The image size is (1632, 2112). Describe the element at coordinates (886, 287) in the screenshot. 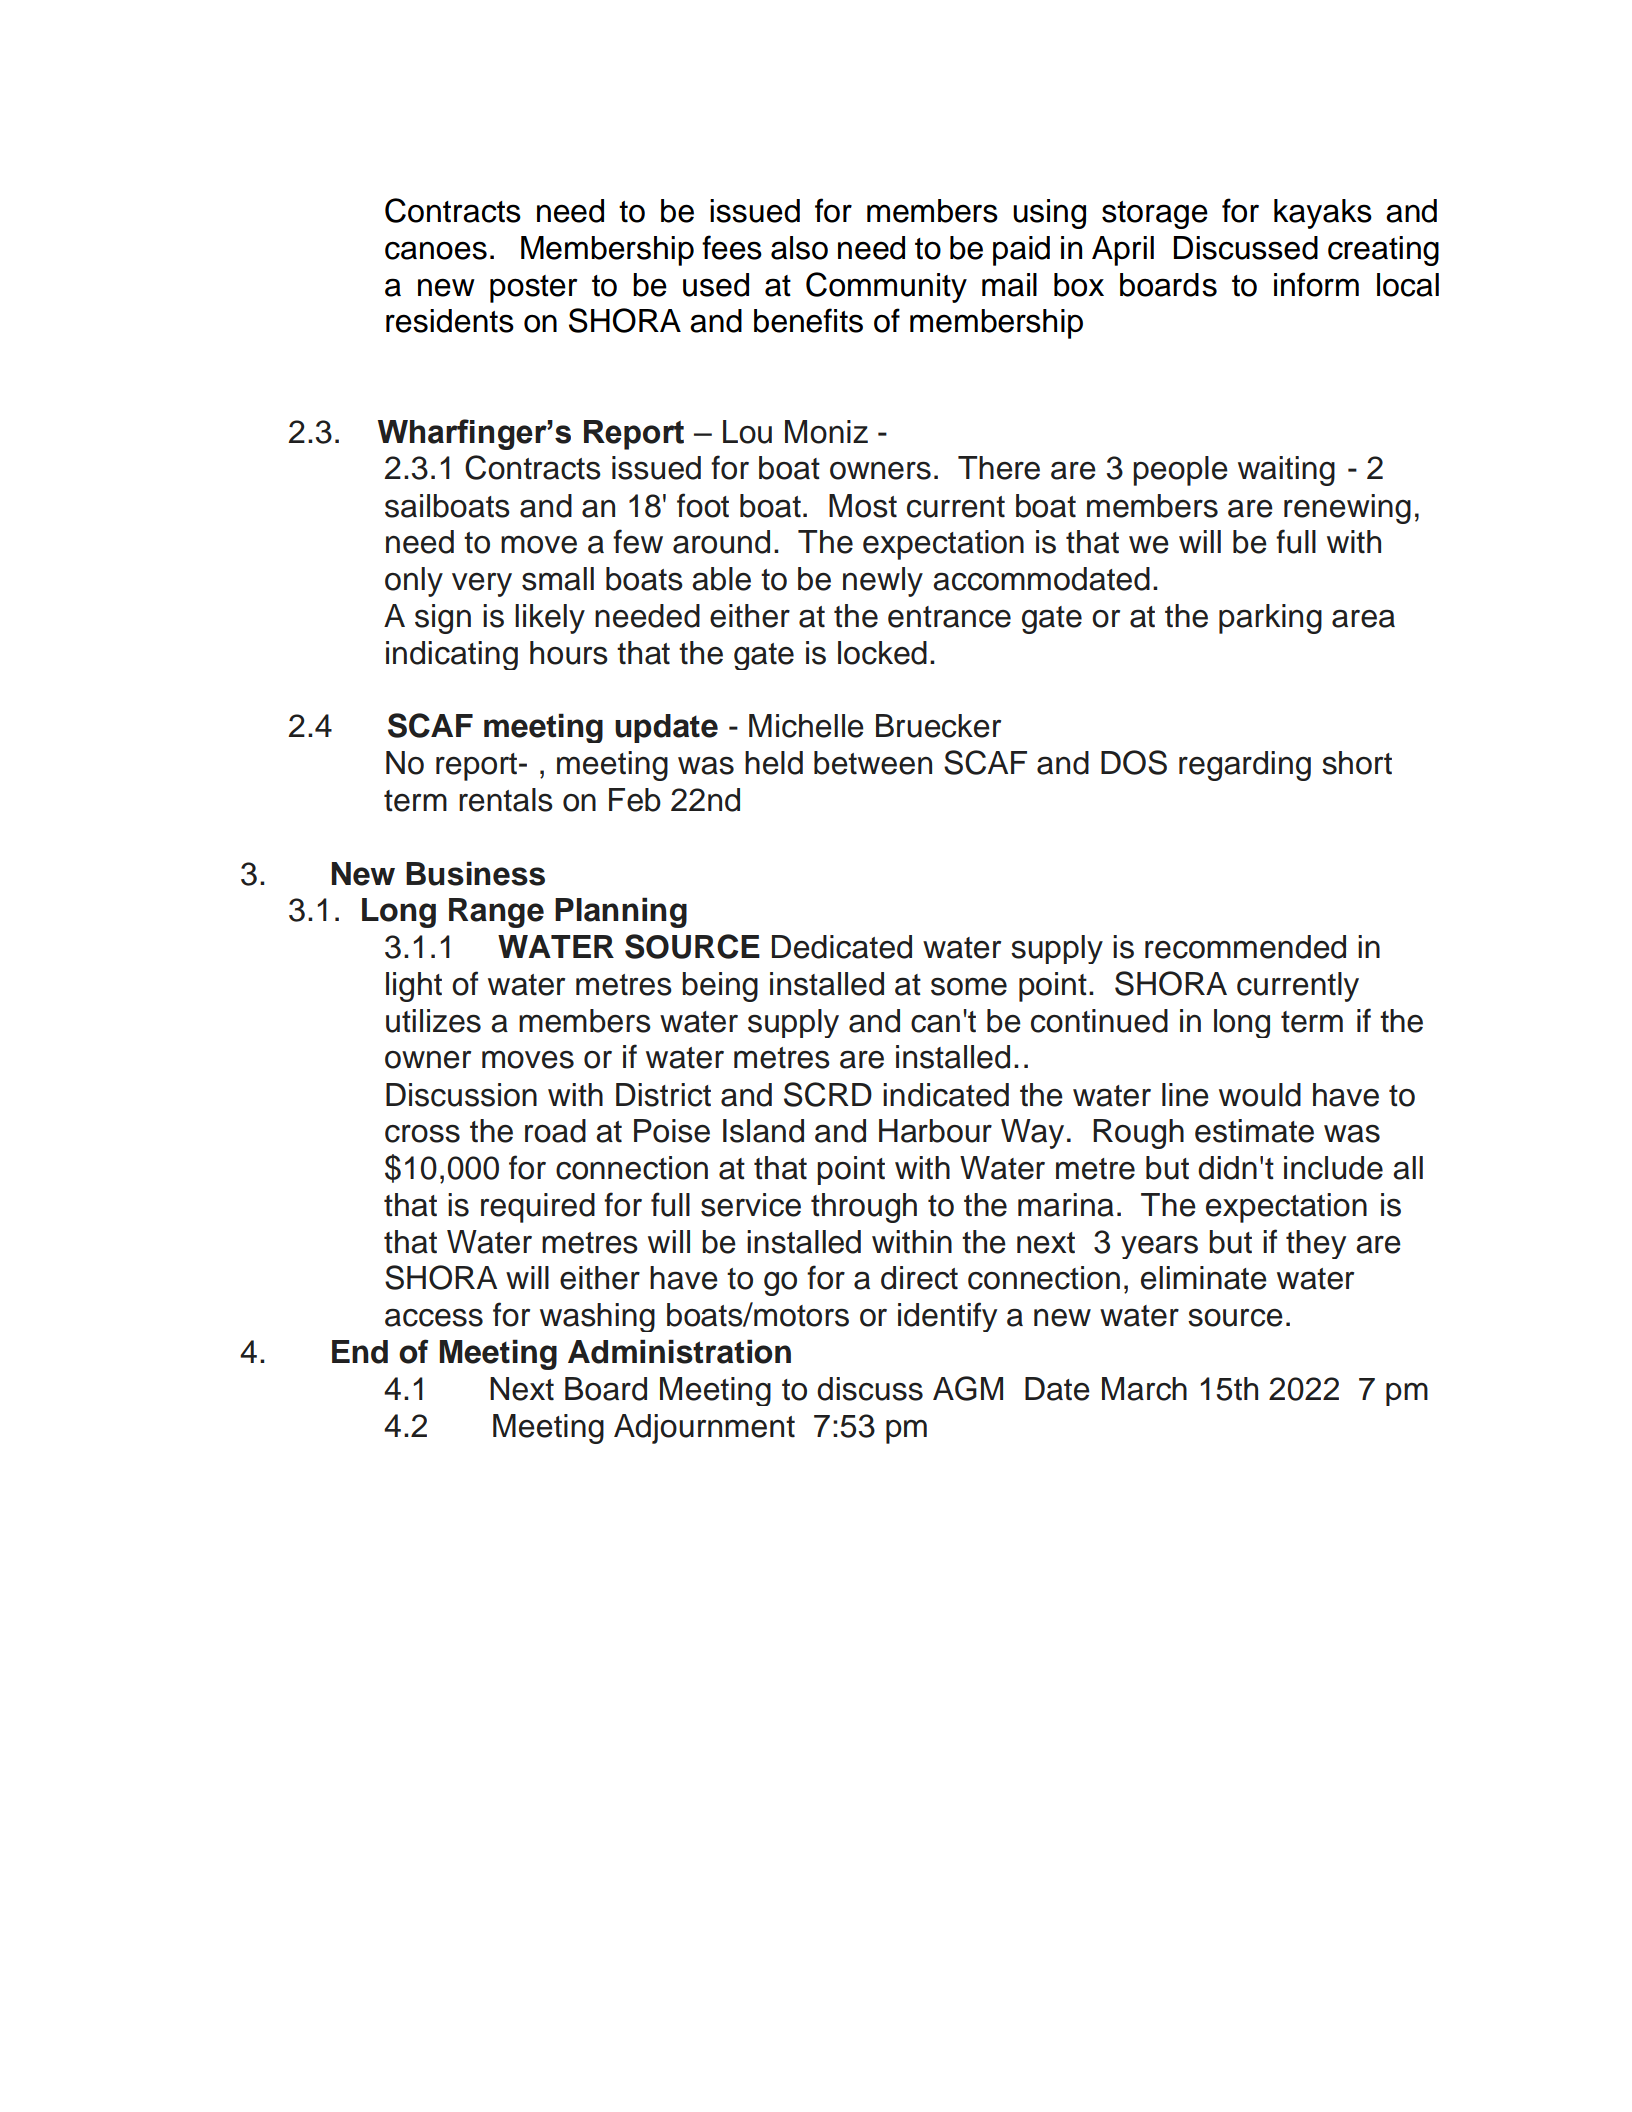

I see `Community` at that location.
